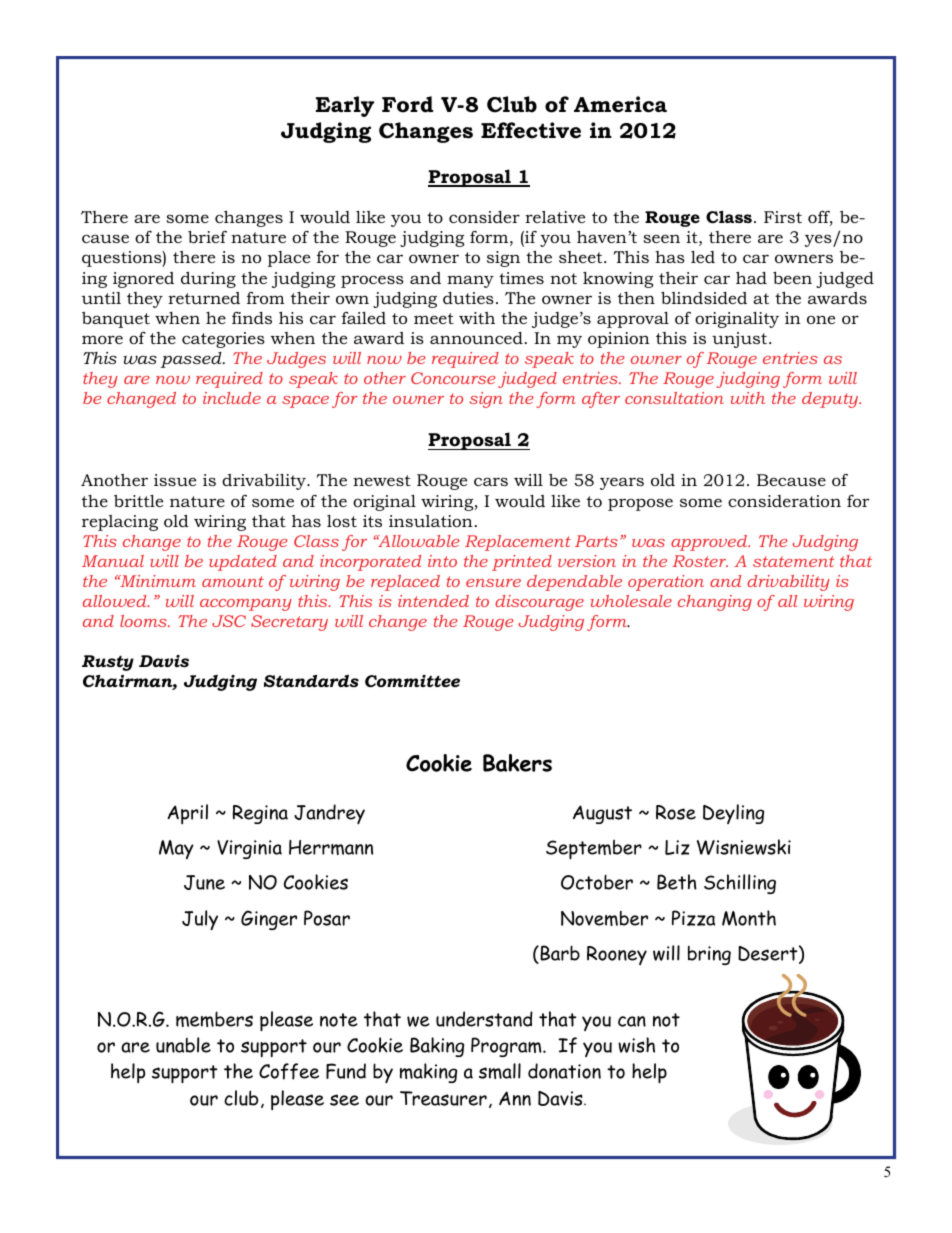 The width and height of the document is (952, 1233). What do you see at coordinates (741, 340) in the document?
I see `unjust` at bounding box center [741, 340].
